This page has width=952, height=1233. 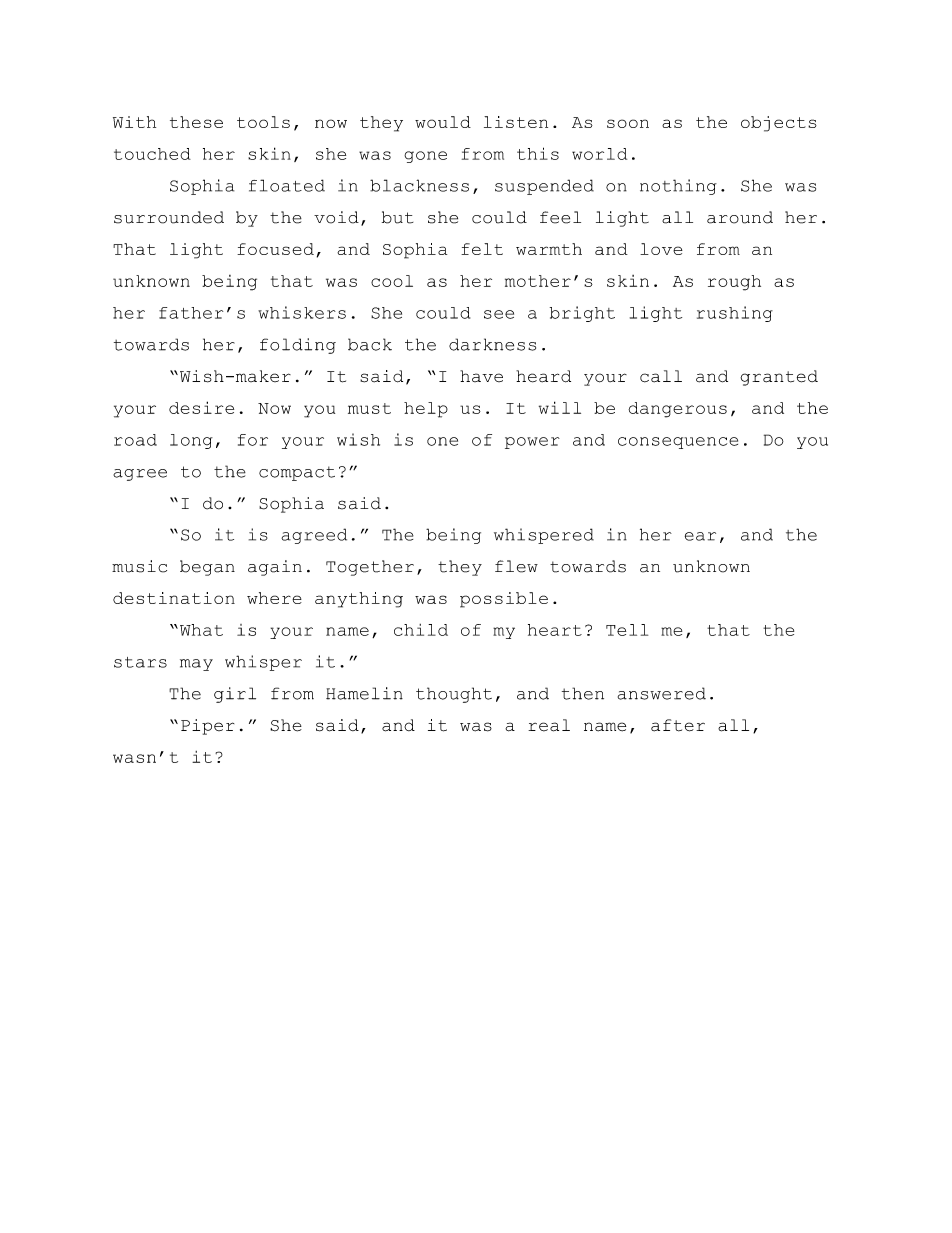 What do you see at coordinates (677, 410) in the page?
I see `dangerous` at bounding box center [677, 410].
